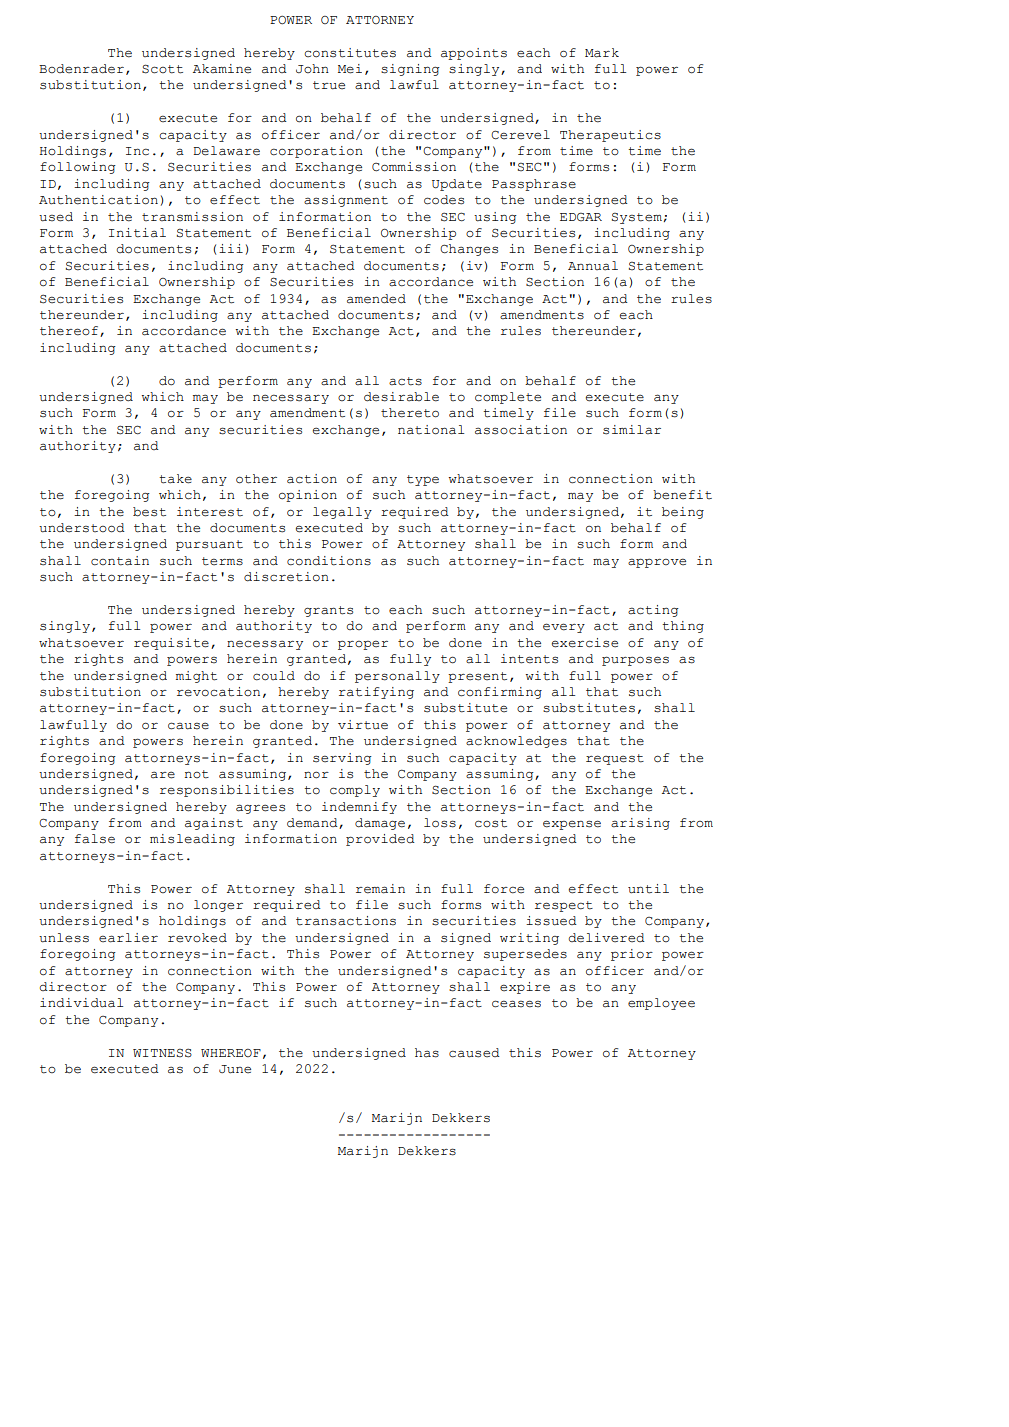 Image resolution: width=1009 pixels, height=1427 pixels. Describe the element at coordinates (162, 69) in the page. I see `Scott` at that location.
